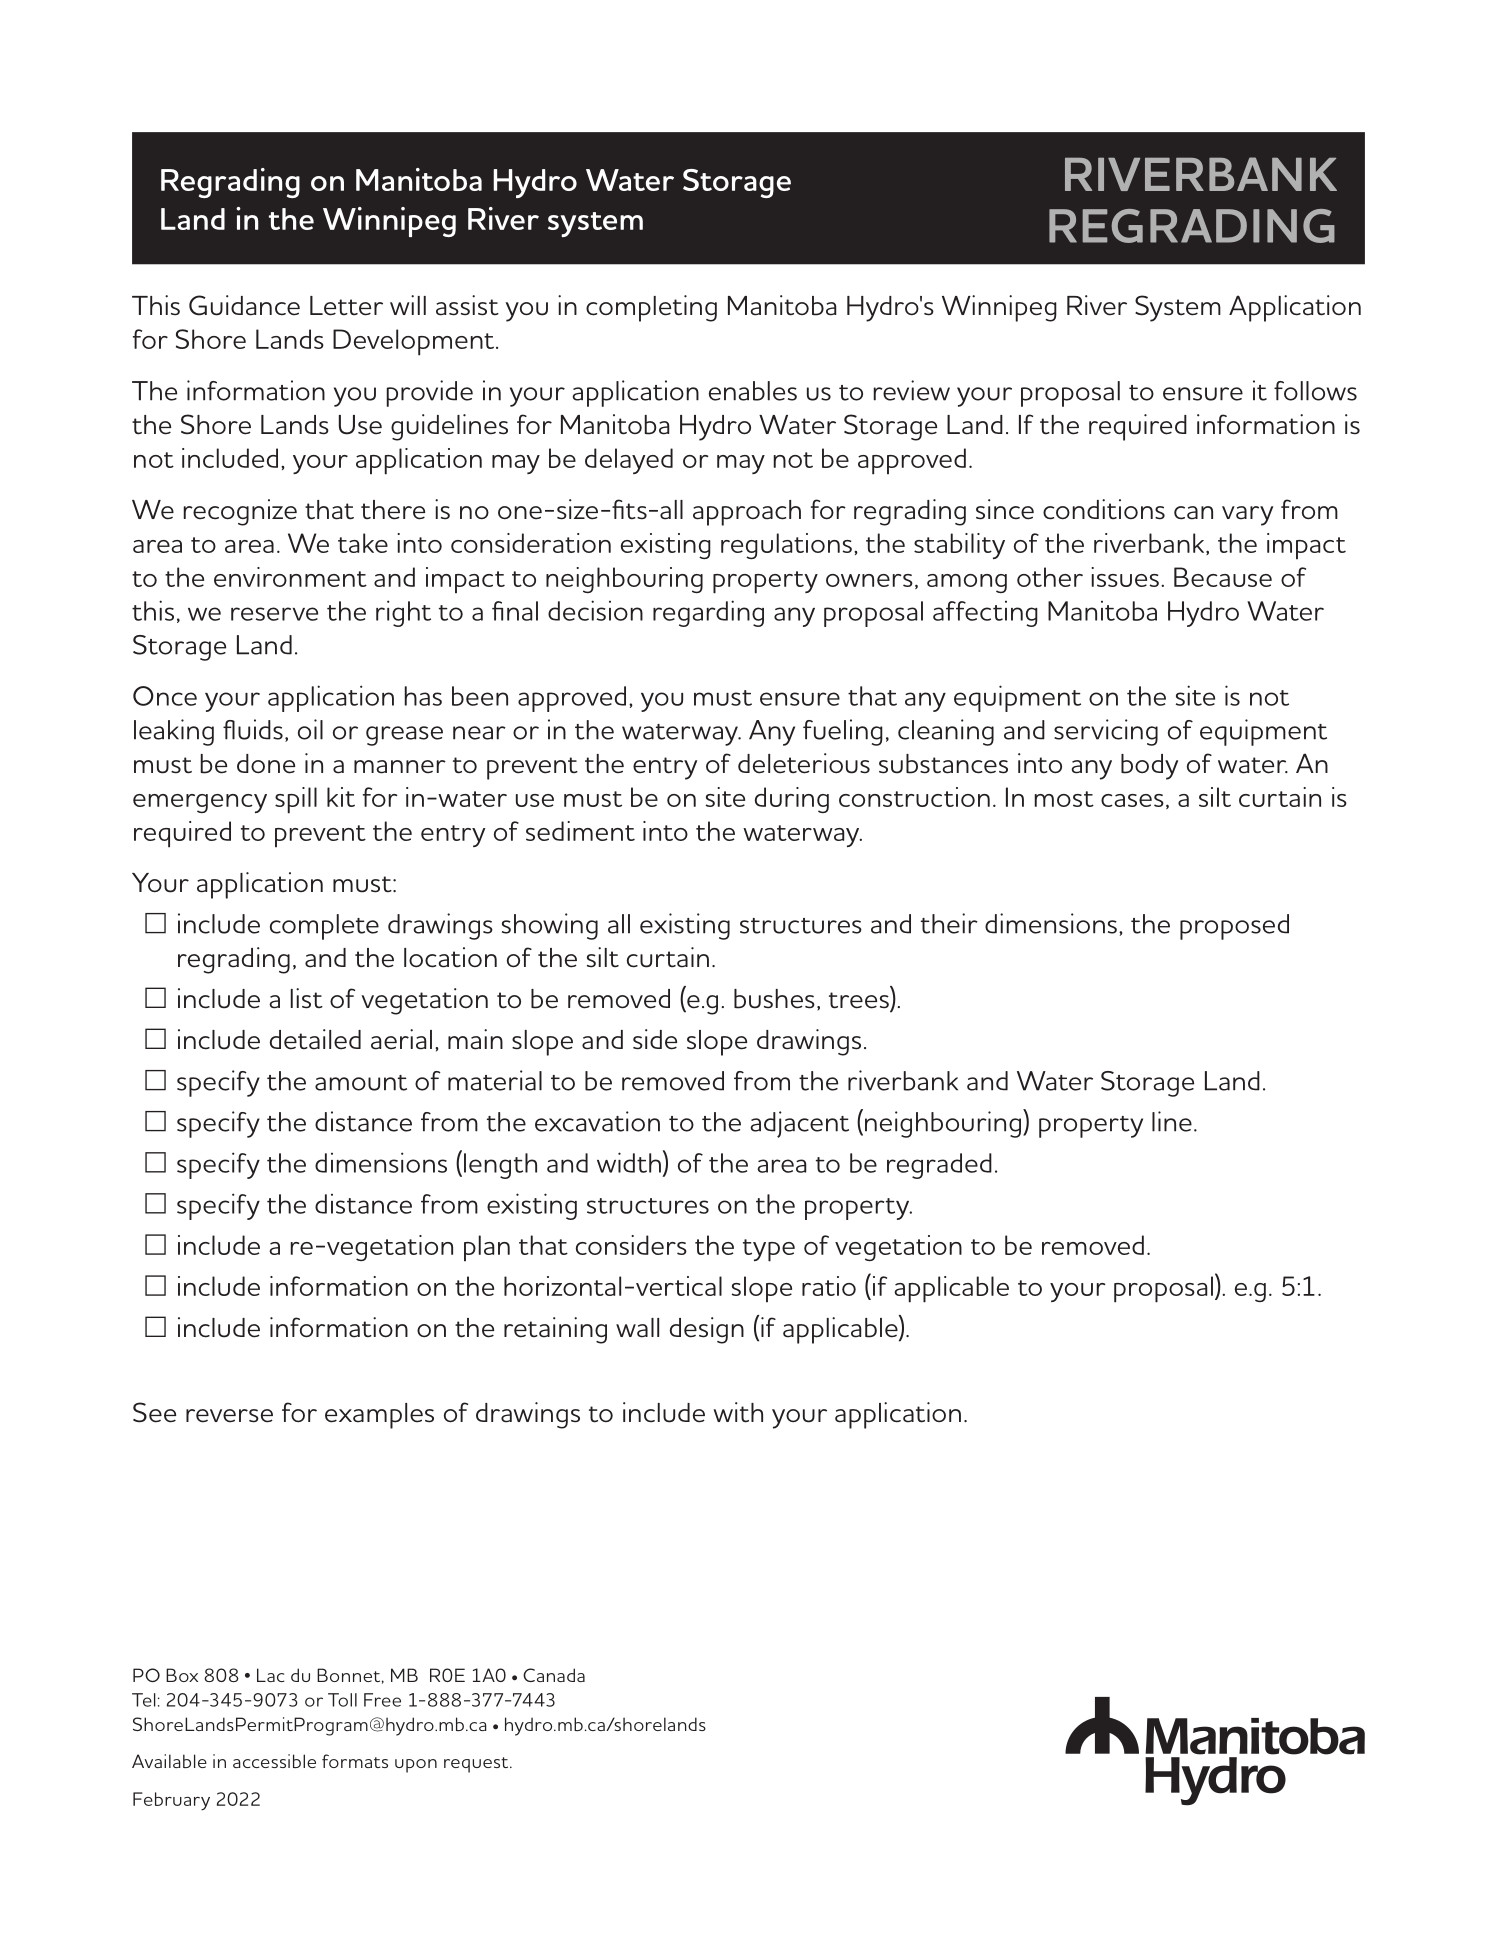 The width and height of the image is (1497, 1938). Describe the element at coordinates (774, 999) in the image. I see `bushes` at that location.
